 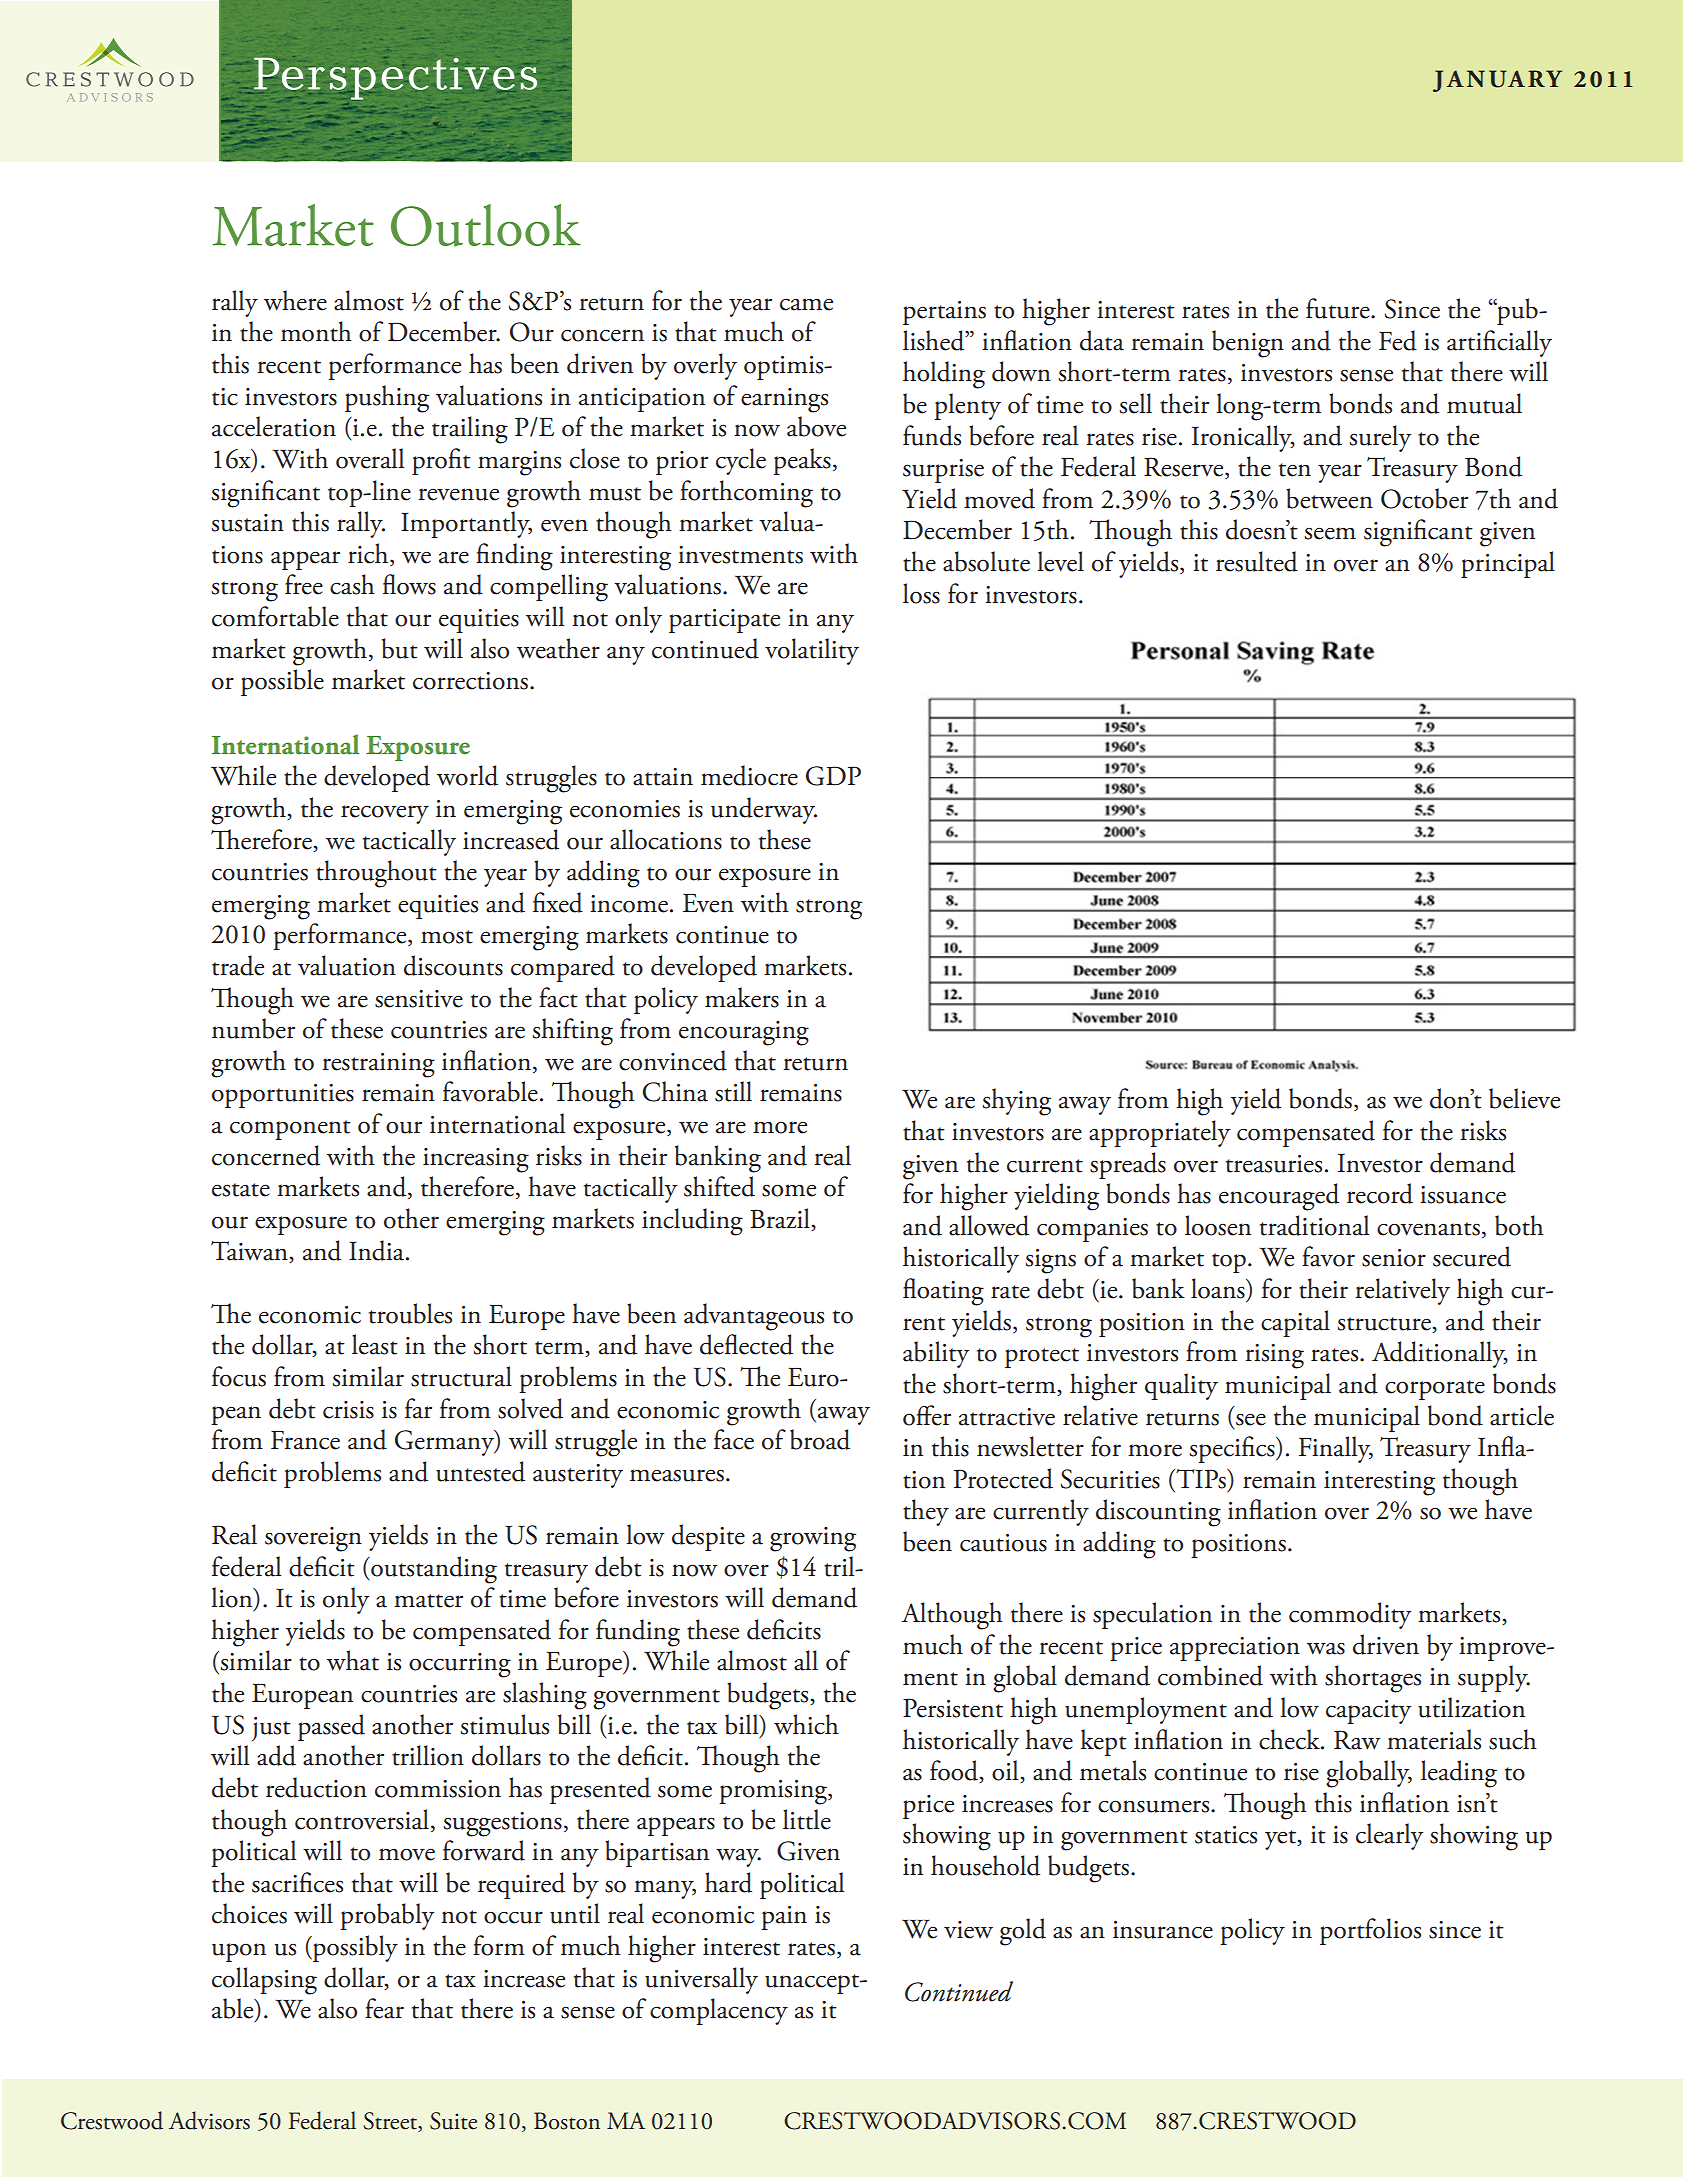 I want to click on future, so click(x=1339, y=308).
